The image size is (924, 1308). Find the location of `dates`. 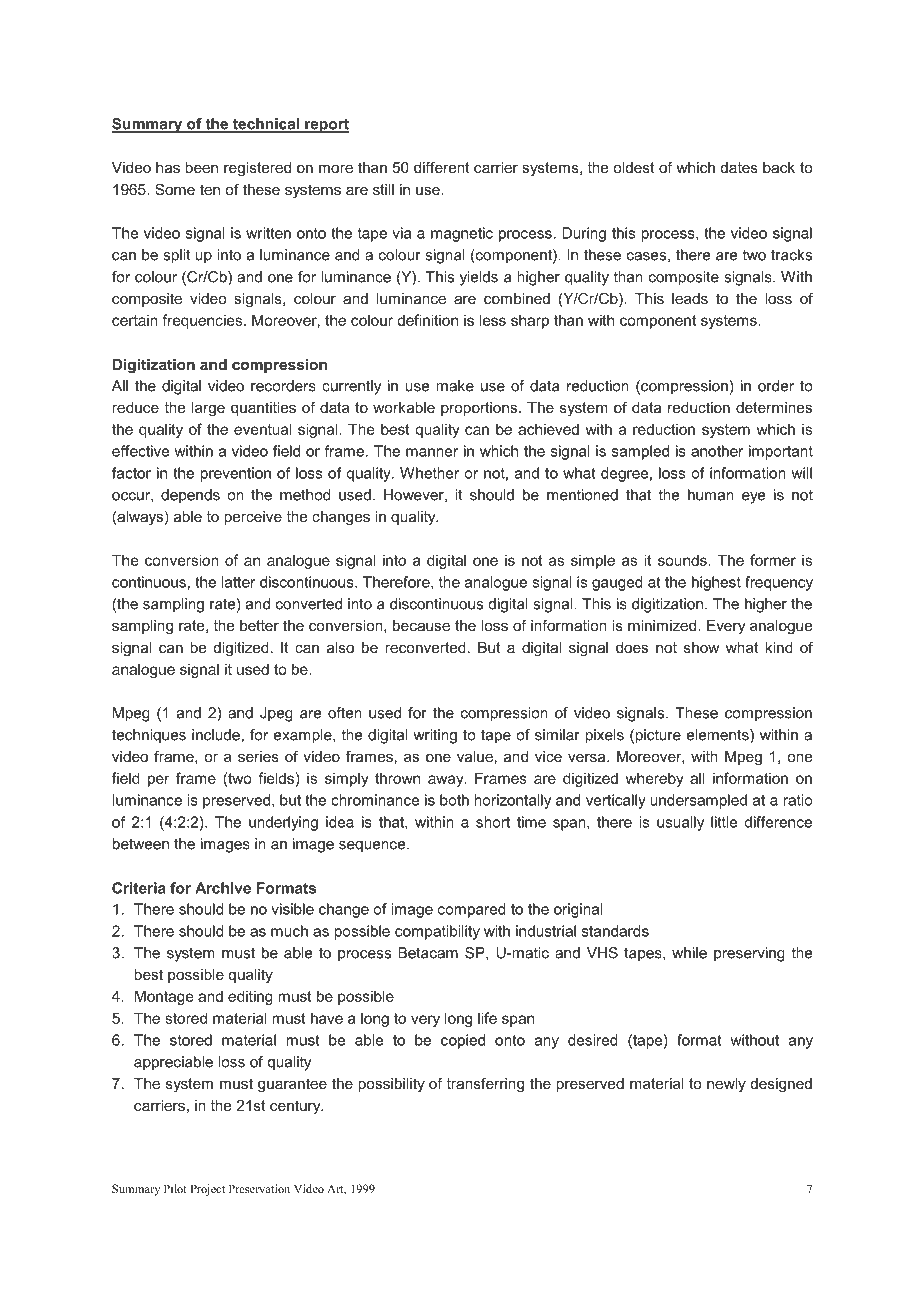

dates is located at coordinates (739, 167).
